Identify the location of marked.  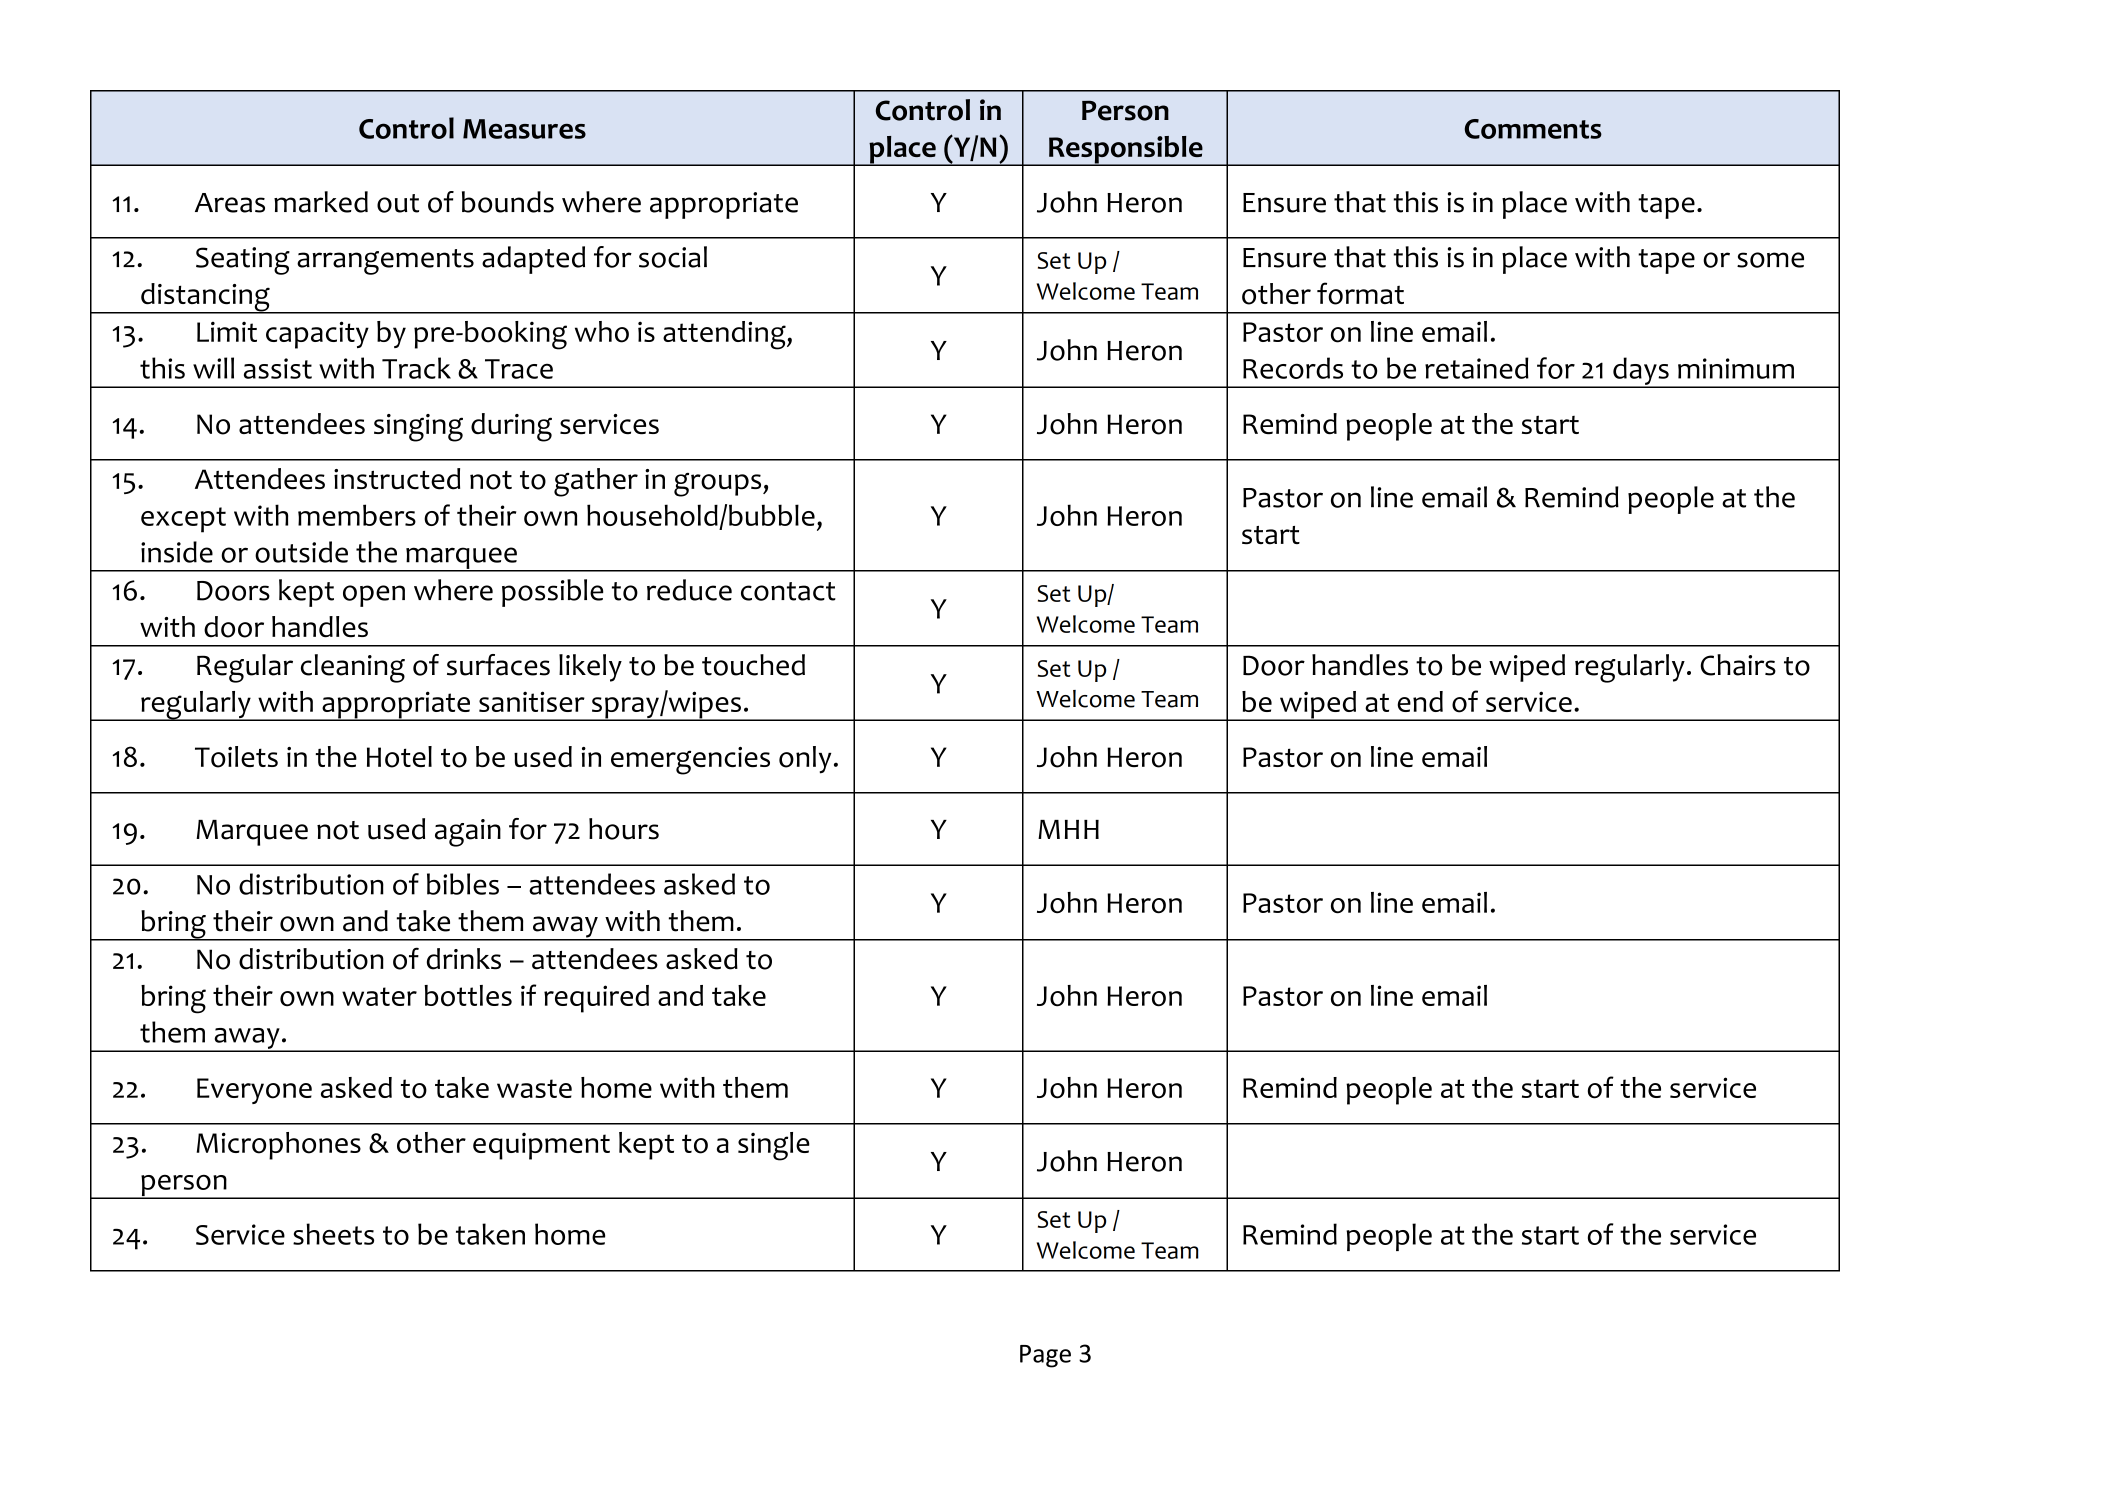
(321, 202).
